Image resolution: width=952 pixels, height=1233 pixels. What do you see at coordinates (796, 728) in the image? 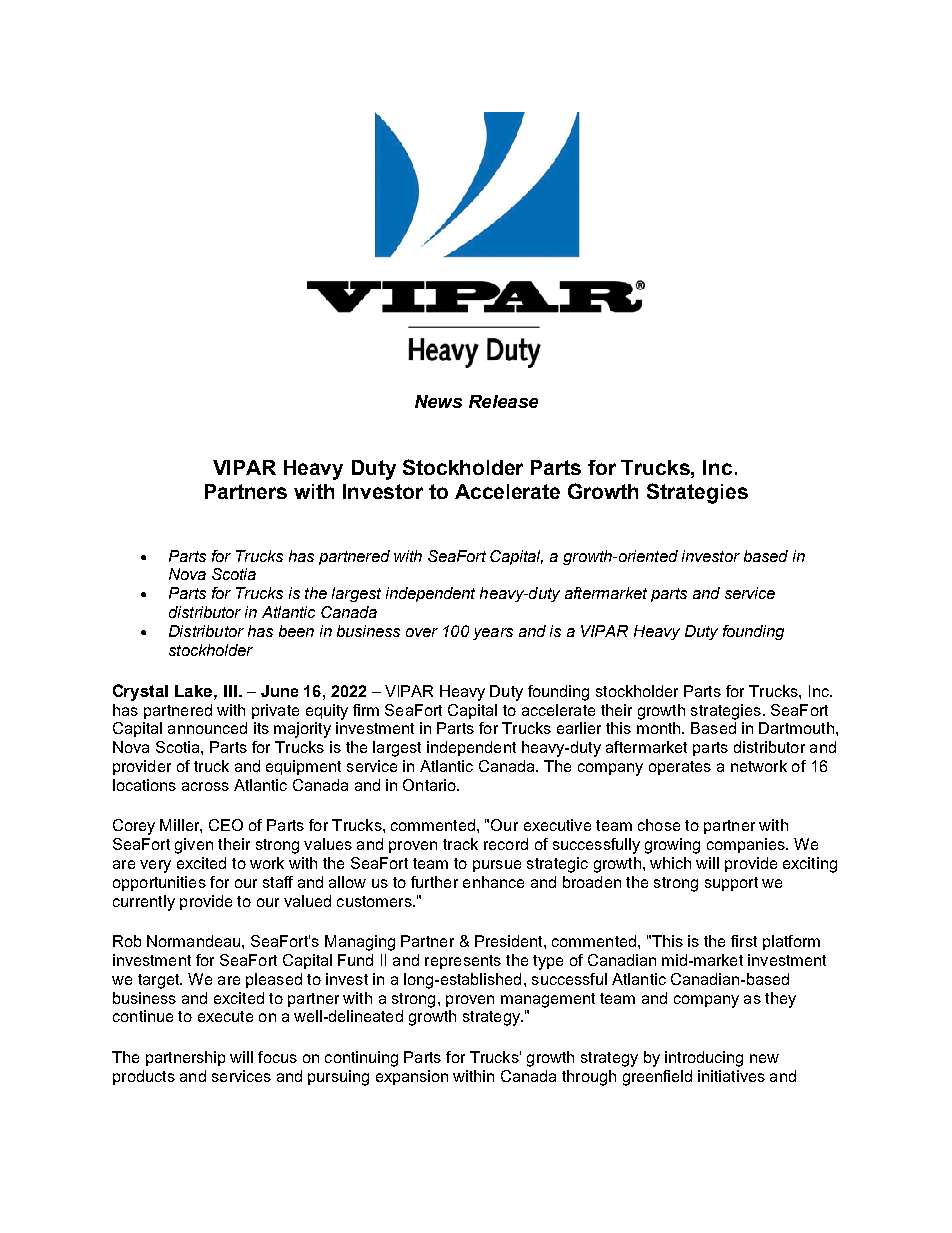
I see `Dartmouth` at bounding box center [796, 728].
